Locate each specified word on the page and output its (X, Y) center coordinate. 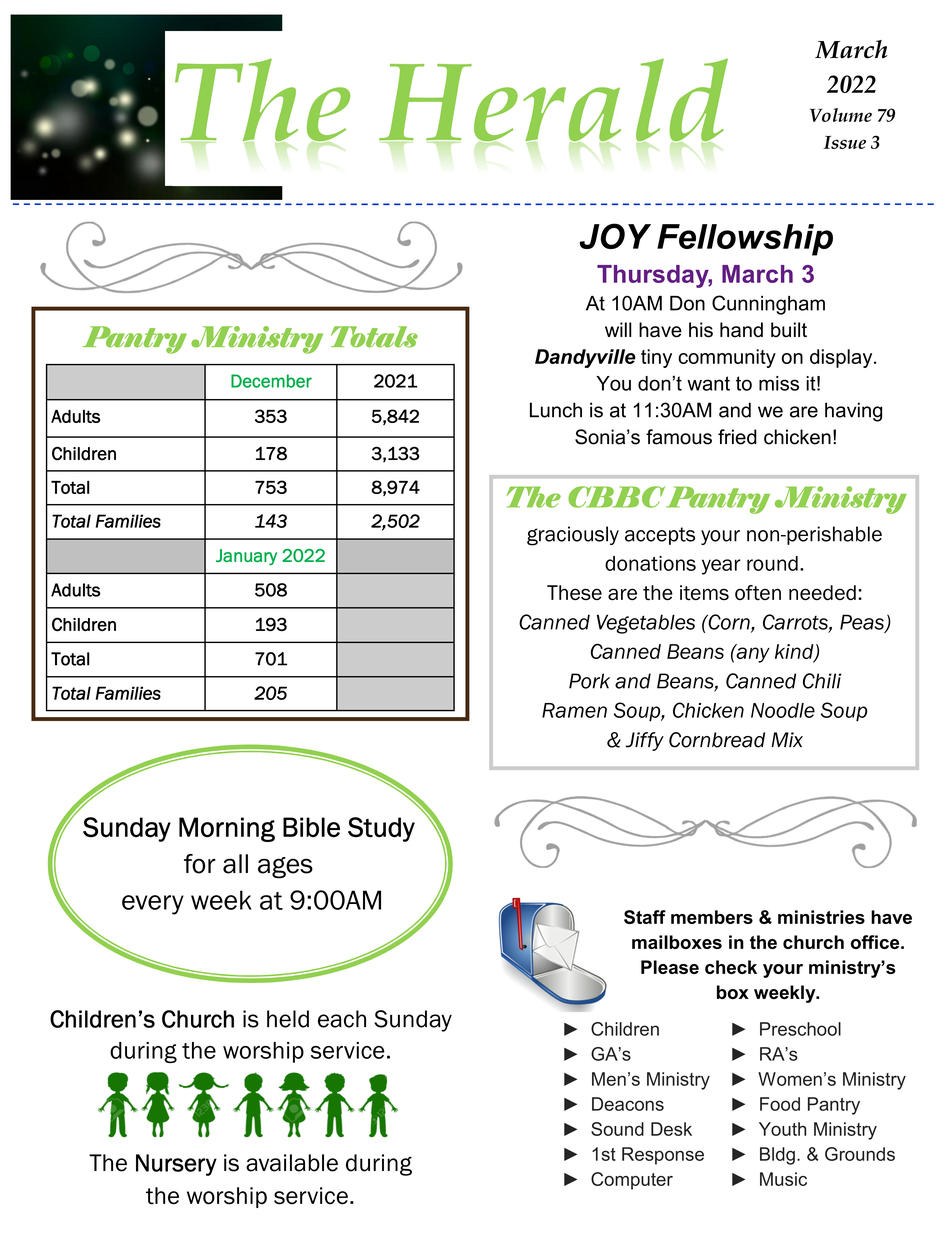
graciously (573, 536)
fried (737, 437)
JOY (615, 236)
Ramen (574, 710)
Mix (787, 739)
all (235, 864)
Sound (617, 1129)
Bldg (777, 1156)
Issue (844, 142)
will (618, 329)
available (292, 1163)
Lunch (556, 410)
